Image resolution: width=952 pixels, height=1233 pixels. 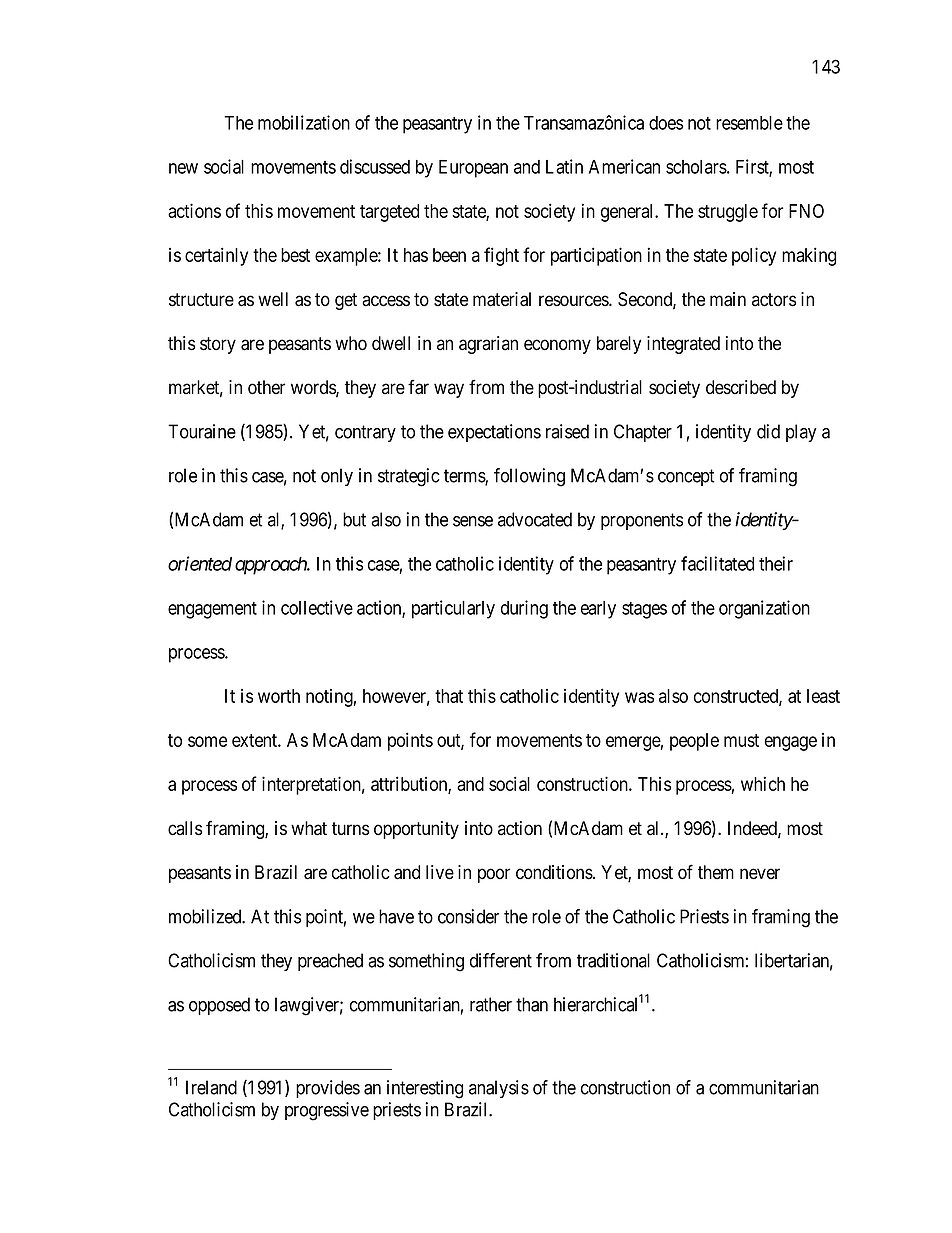 I want to click on mobilization, so click(x=304, y=122).
